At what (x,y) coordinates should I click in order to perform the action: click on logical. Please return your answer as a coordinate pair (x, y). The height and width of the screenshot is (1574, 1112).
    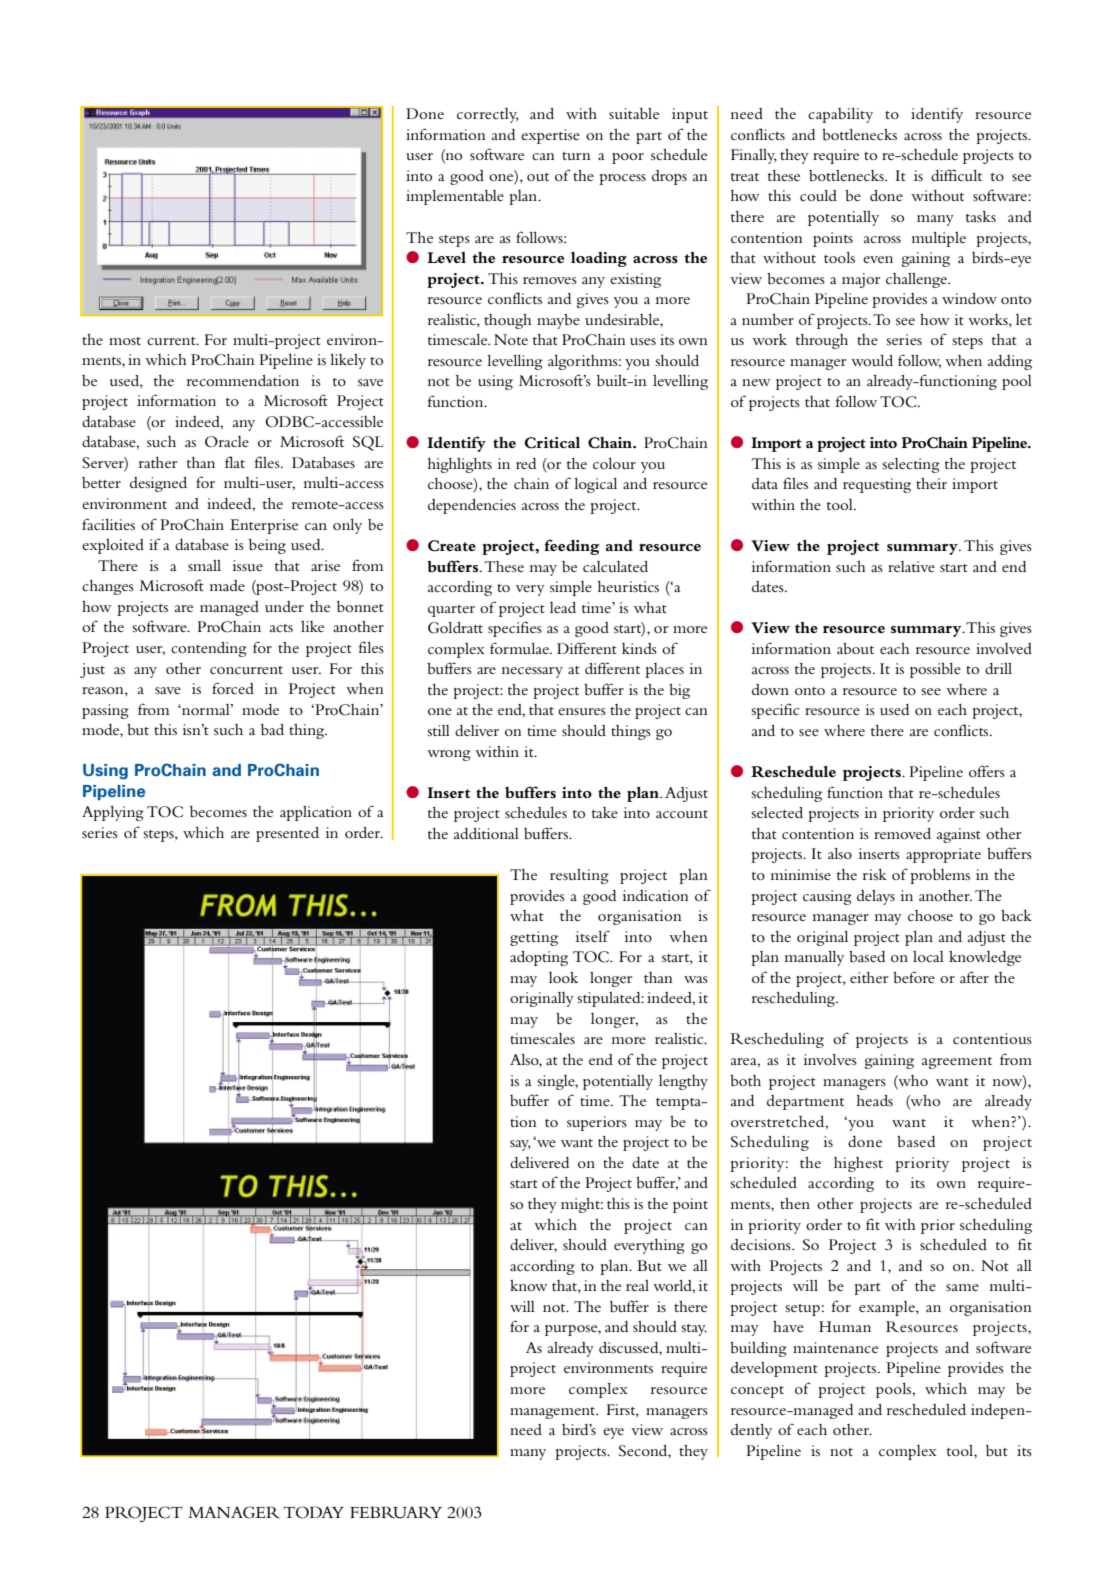
    Looking at the image, I should click on (595, 485).
